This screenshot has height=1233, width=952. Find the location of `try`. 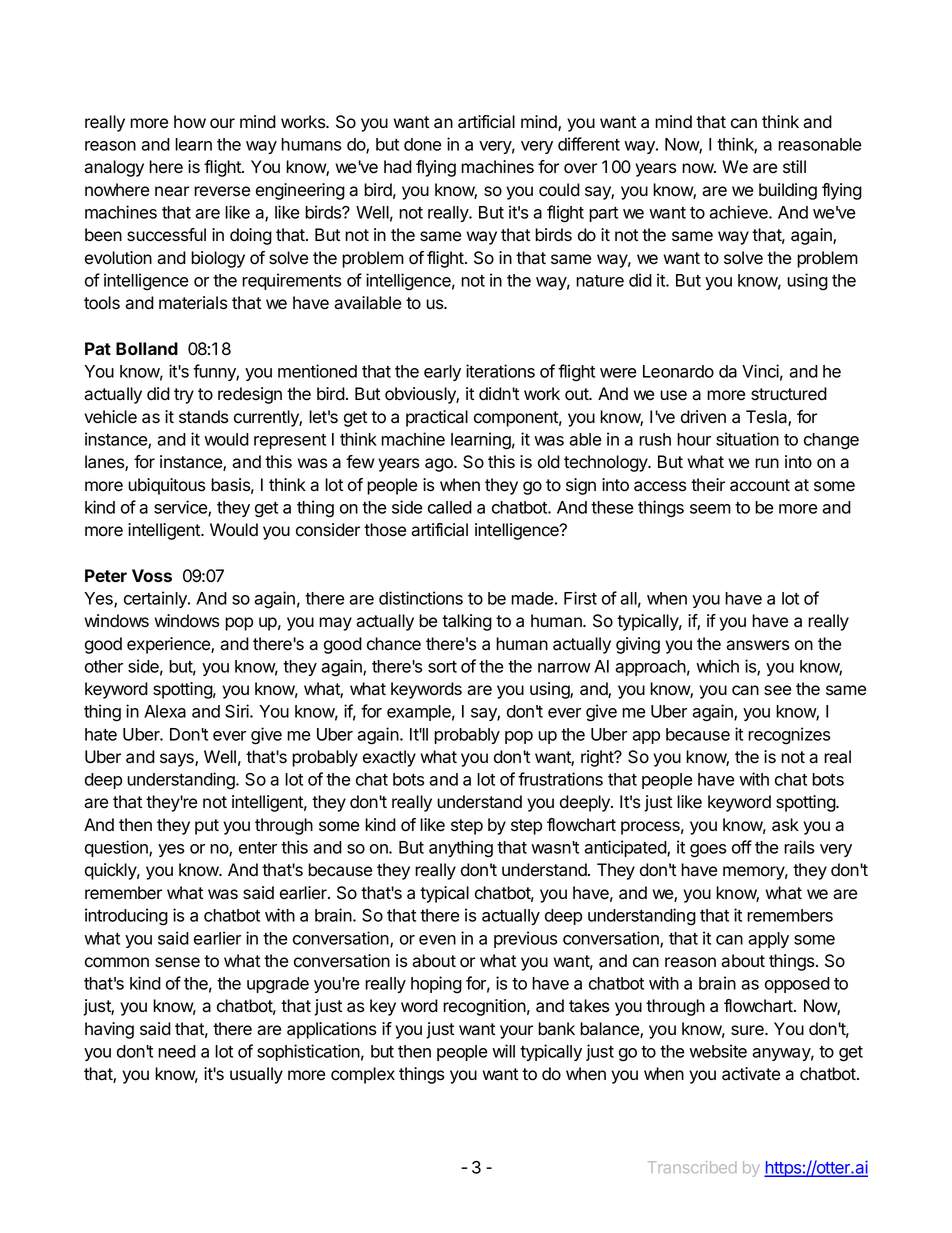

try is located at coordinates (184, 396).
